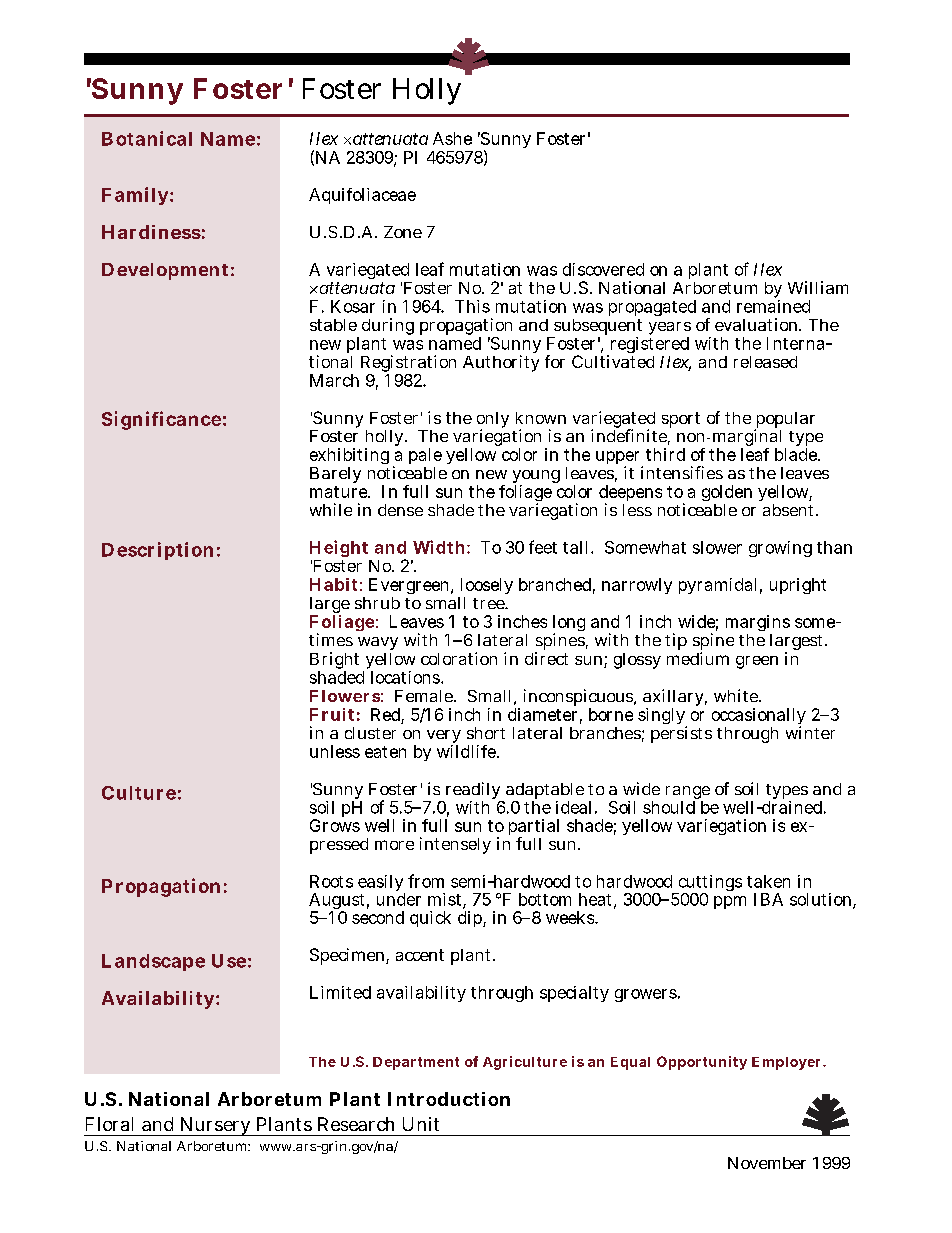 This screenshot has height=1233, width=952. What do you see at coordinates (215, 1126) in the screenshot?
I see `Nursery` at bounding box center [215, 1126].
